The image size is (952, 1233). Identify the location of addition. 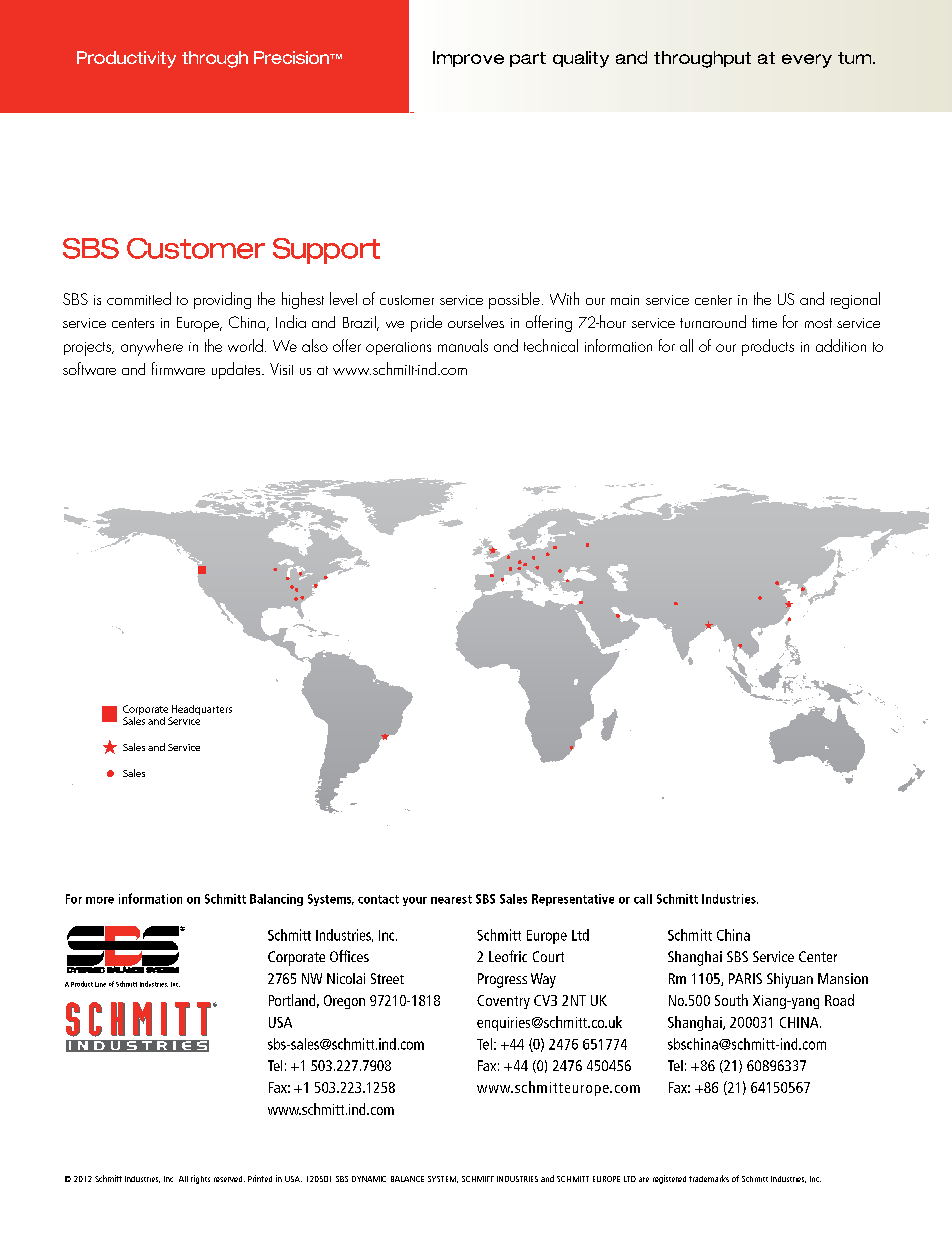
(841, 345).
